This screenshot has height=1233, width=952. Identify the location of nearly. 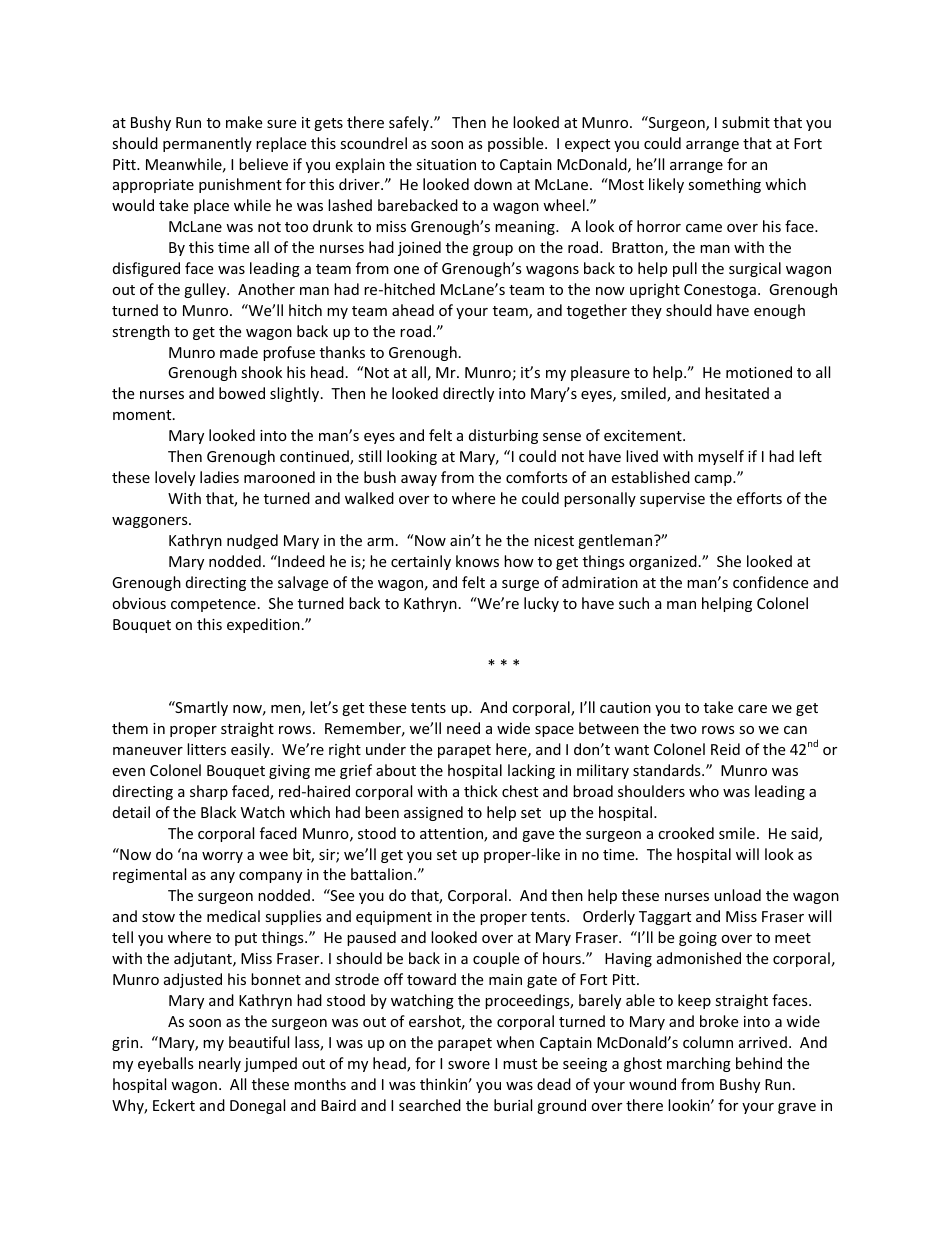
(220, 1064).
